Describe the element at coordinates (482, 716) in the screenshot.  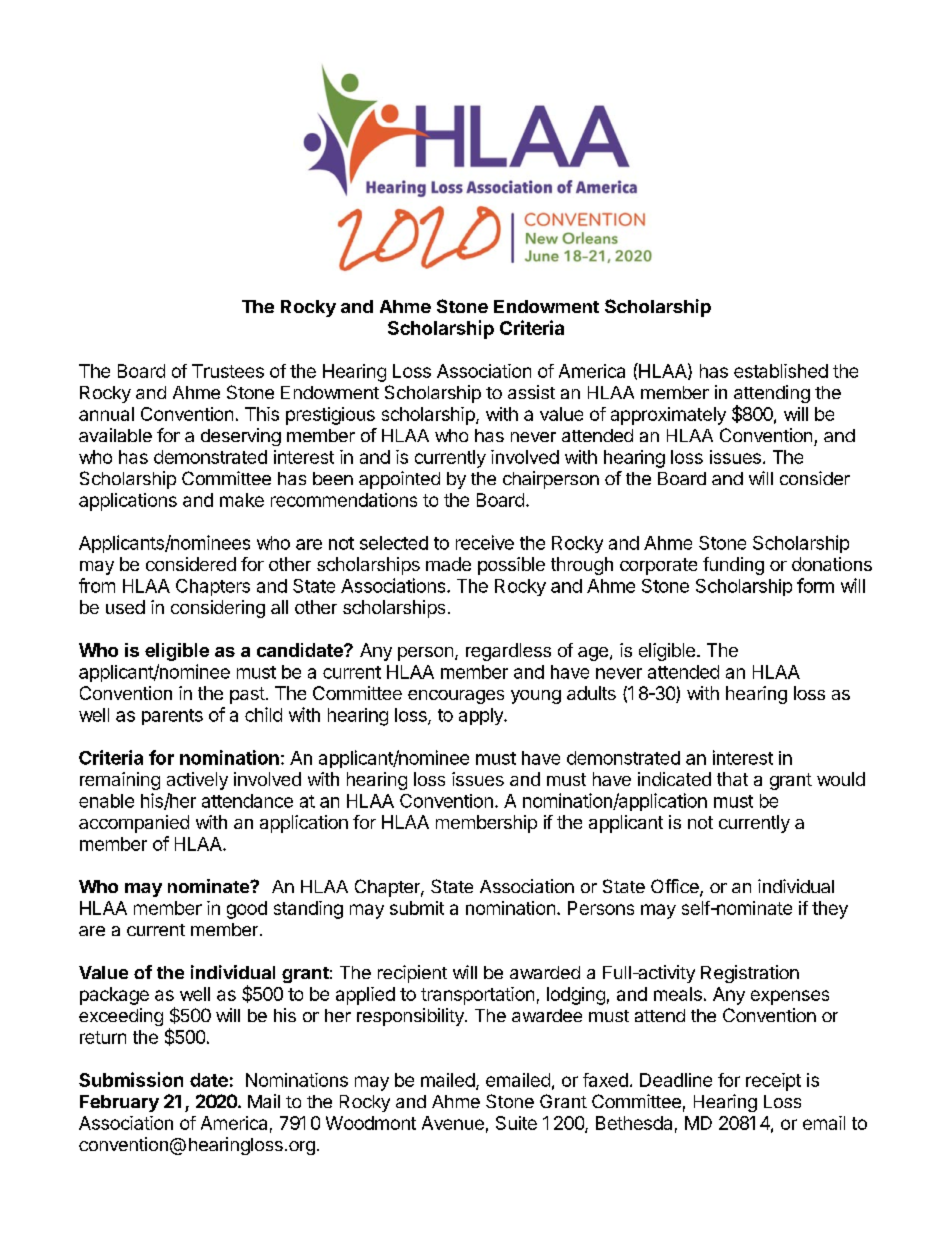
I see `apply` at that location.
